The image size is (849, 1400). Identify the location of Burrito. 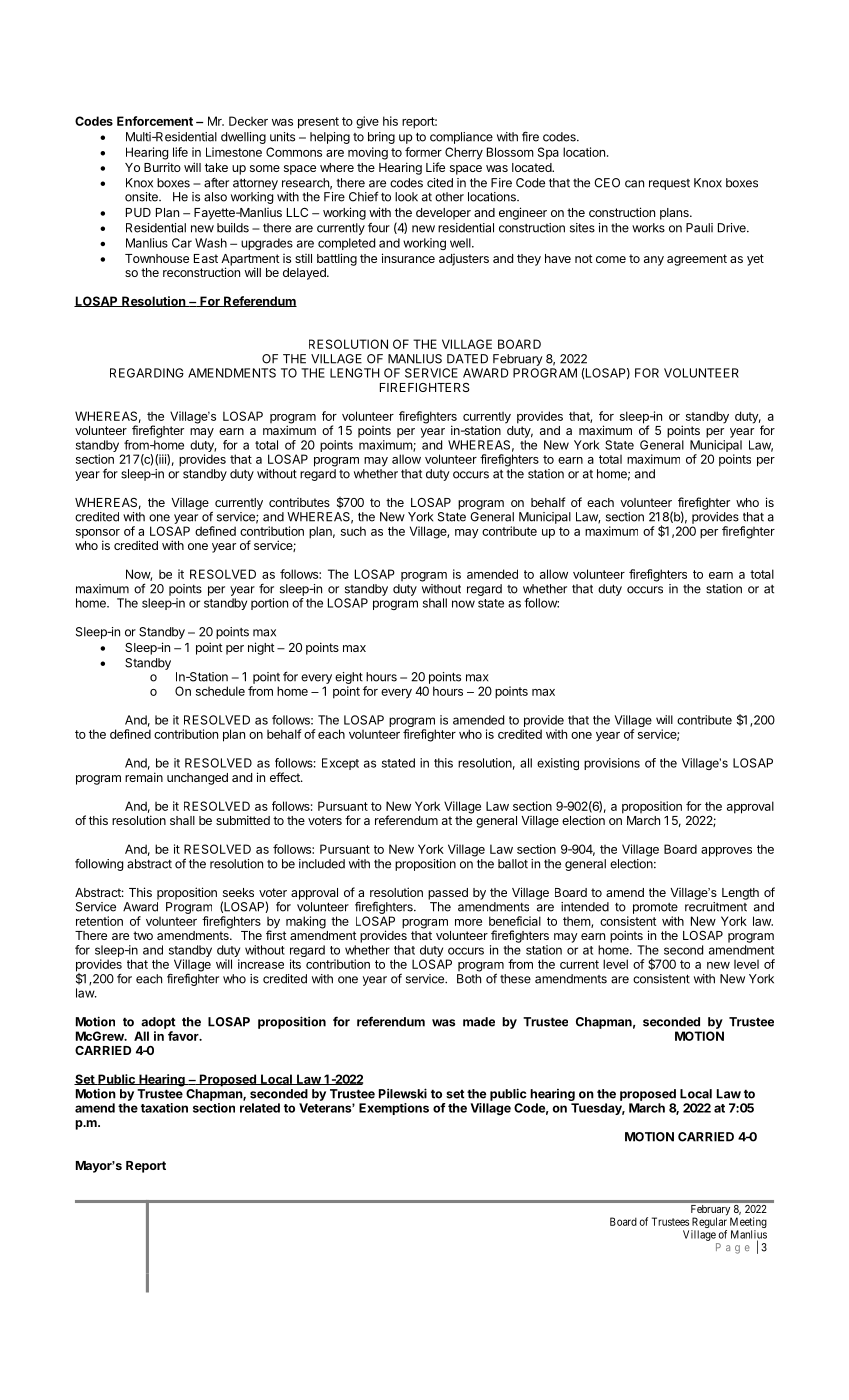
(162, 167).
